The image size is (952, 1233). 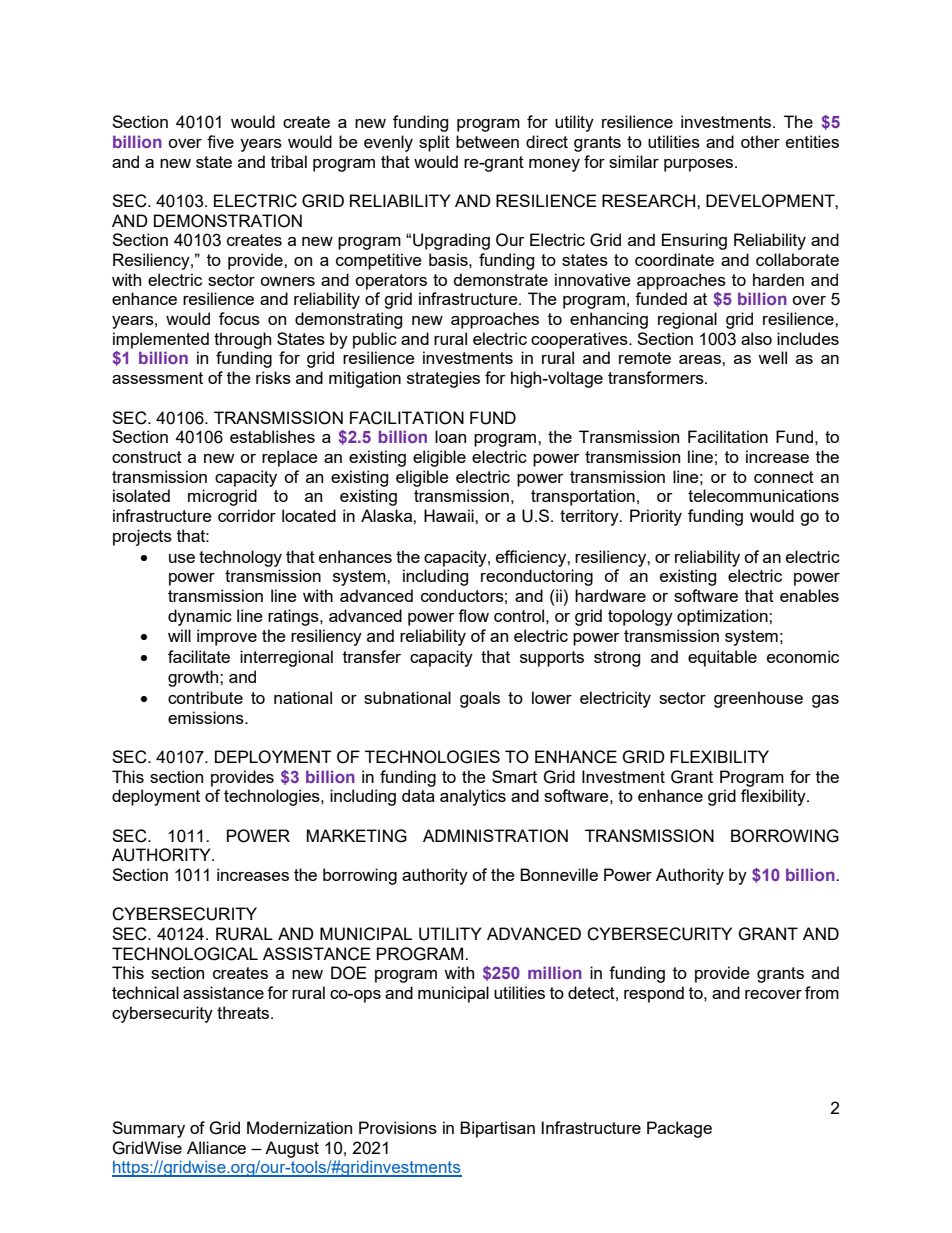 What do you see at coordinates (822, 992) in the image?
I see `from` at bounding box center [822, 992].
